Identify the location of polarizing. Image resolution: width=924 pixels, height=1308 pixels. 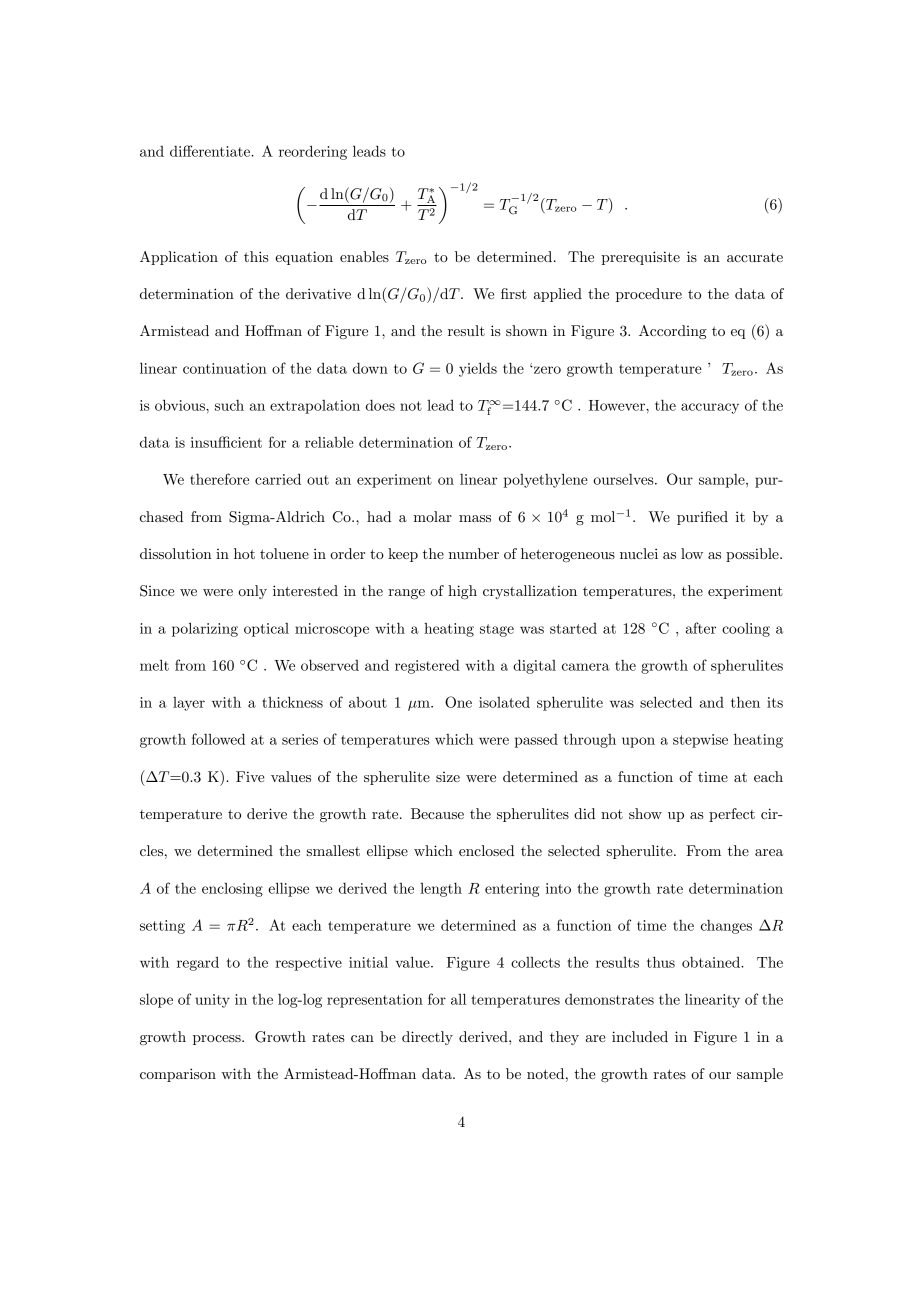
(205, 629).
